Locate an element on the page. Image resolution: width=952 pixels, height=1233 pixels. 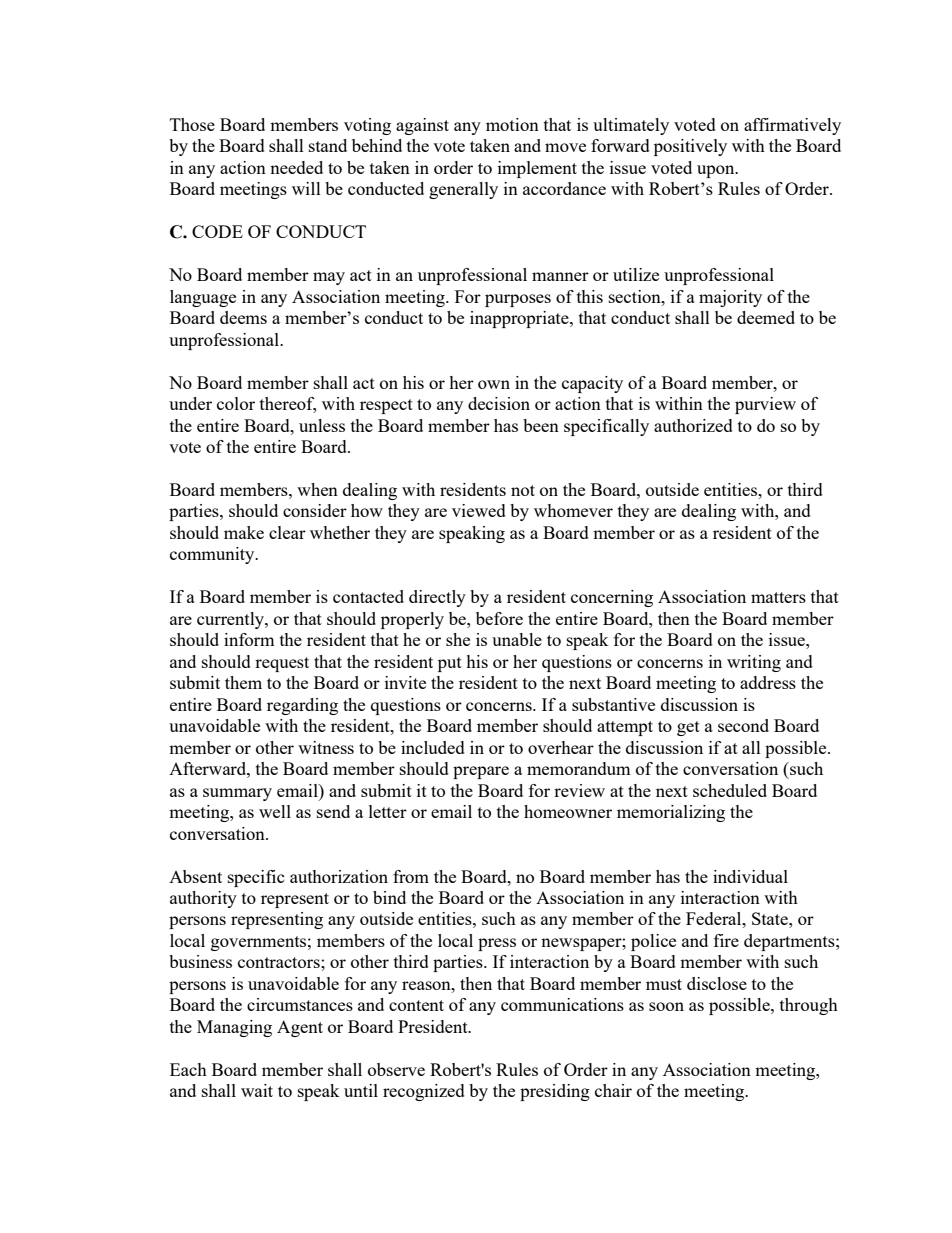
presiding is located at coordinates (555, 1092).
